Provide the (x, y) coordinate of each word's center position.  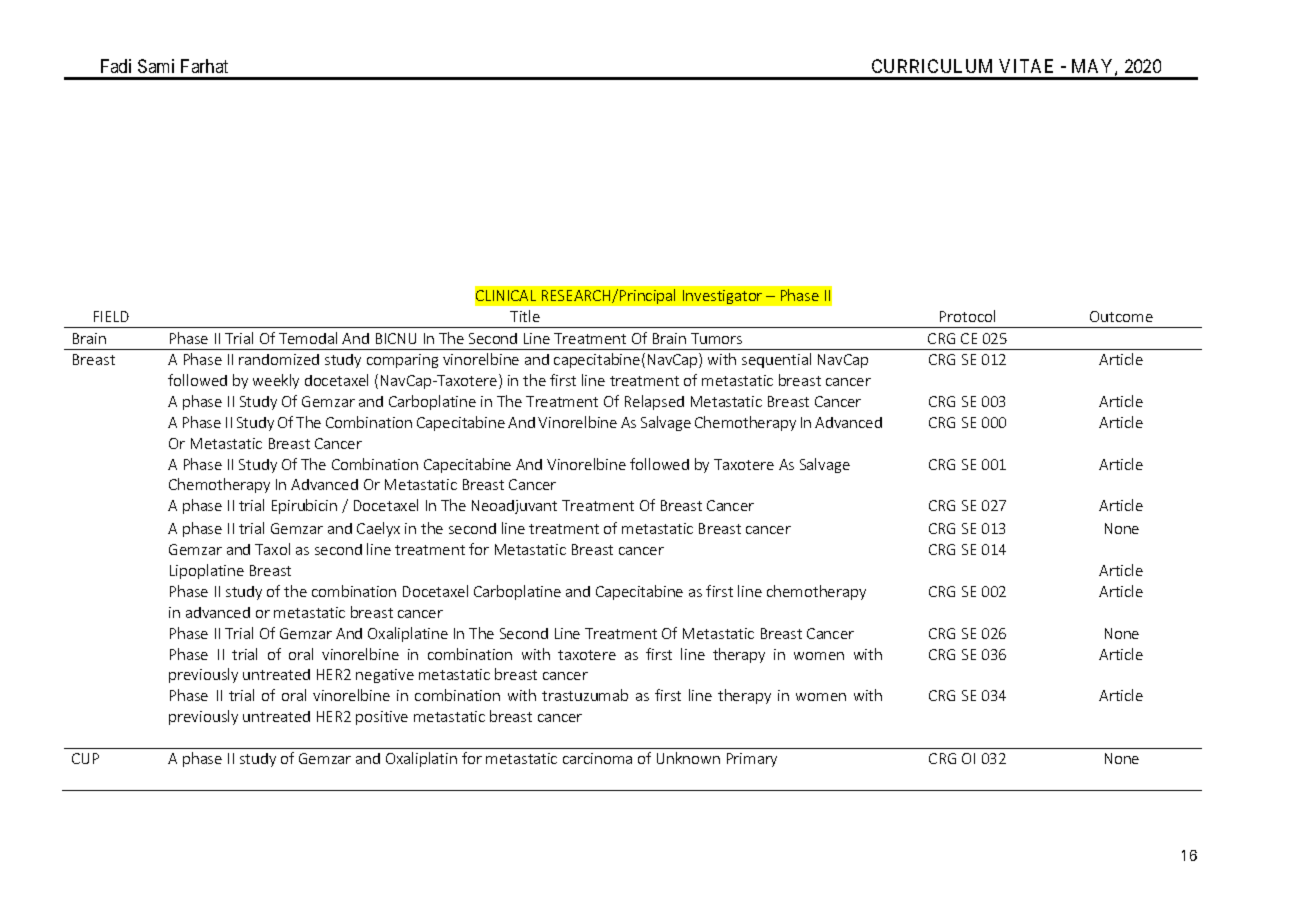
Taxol (272, 549)
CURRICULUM (932, 66)
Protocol (967, 316)
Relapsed (654, 402)
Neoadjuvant (514, 507)
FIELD (111, 316)
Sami (156, 66)
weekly (276, 381)
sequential (776, 360)
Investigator (722, 297)
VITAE (1026, 66)
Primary (752, 760)
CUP (85, 758)
